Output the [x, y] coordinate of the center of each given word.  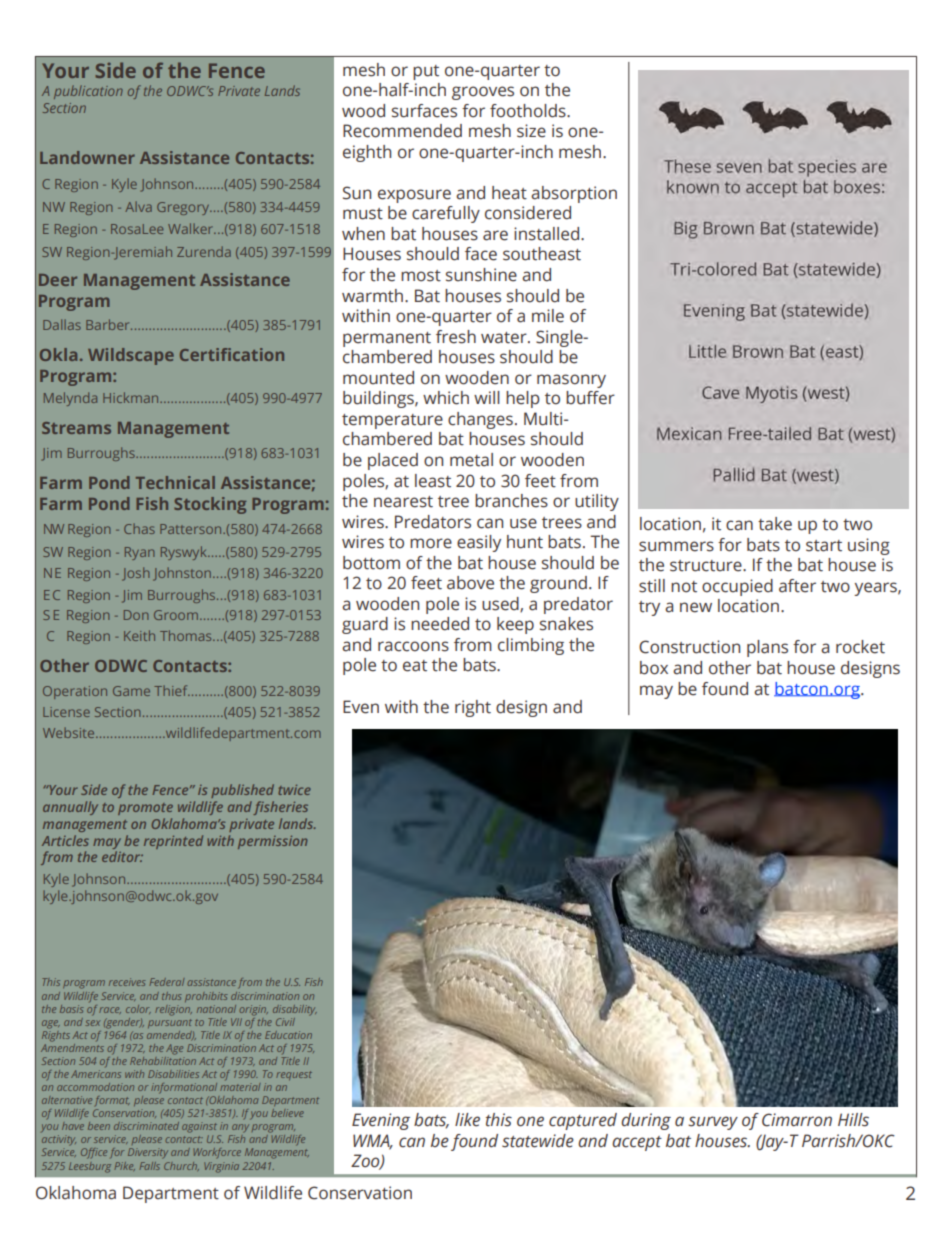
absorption [574, 194]
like [467, 1120]
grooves [483, 93]
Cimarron [797, 1120]
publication [88, 92]
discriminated [146, 1126]
